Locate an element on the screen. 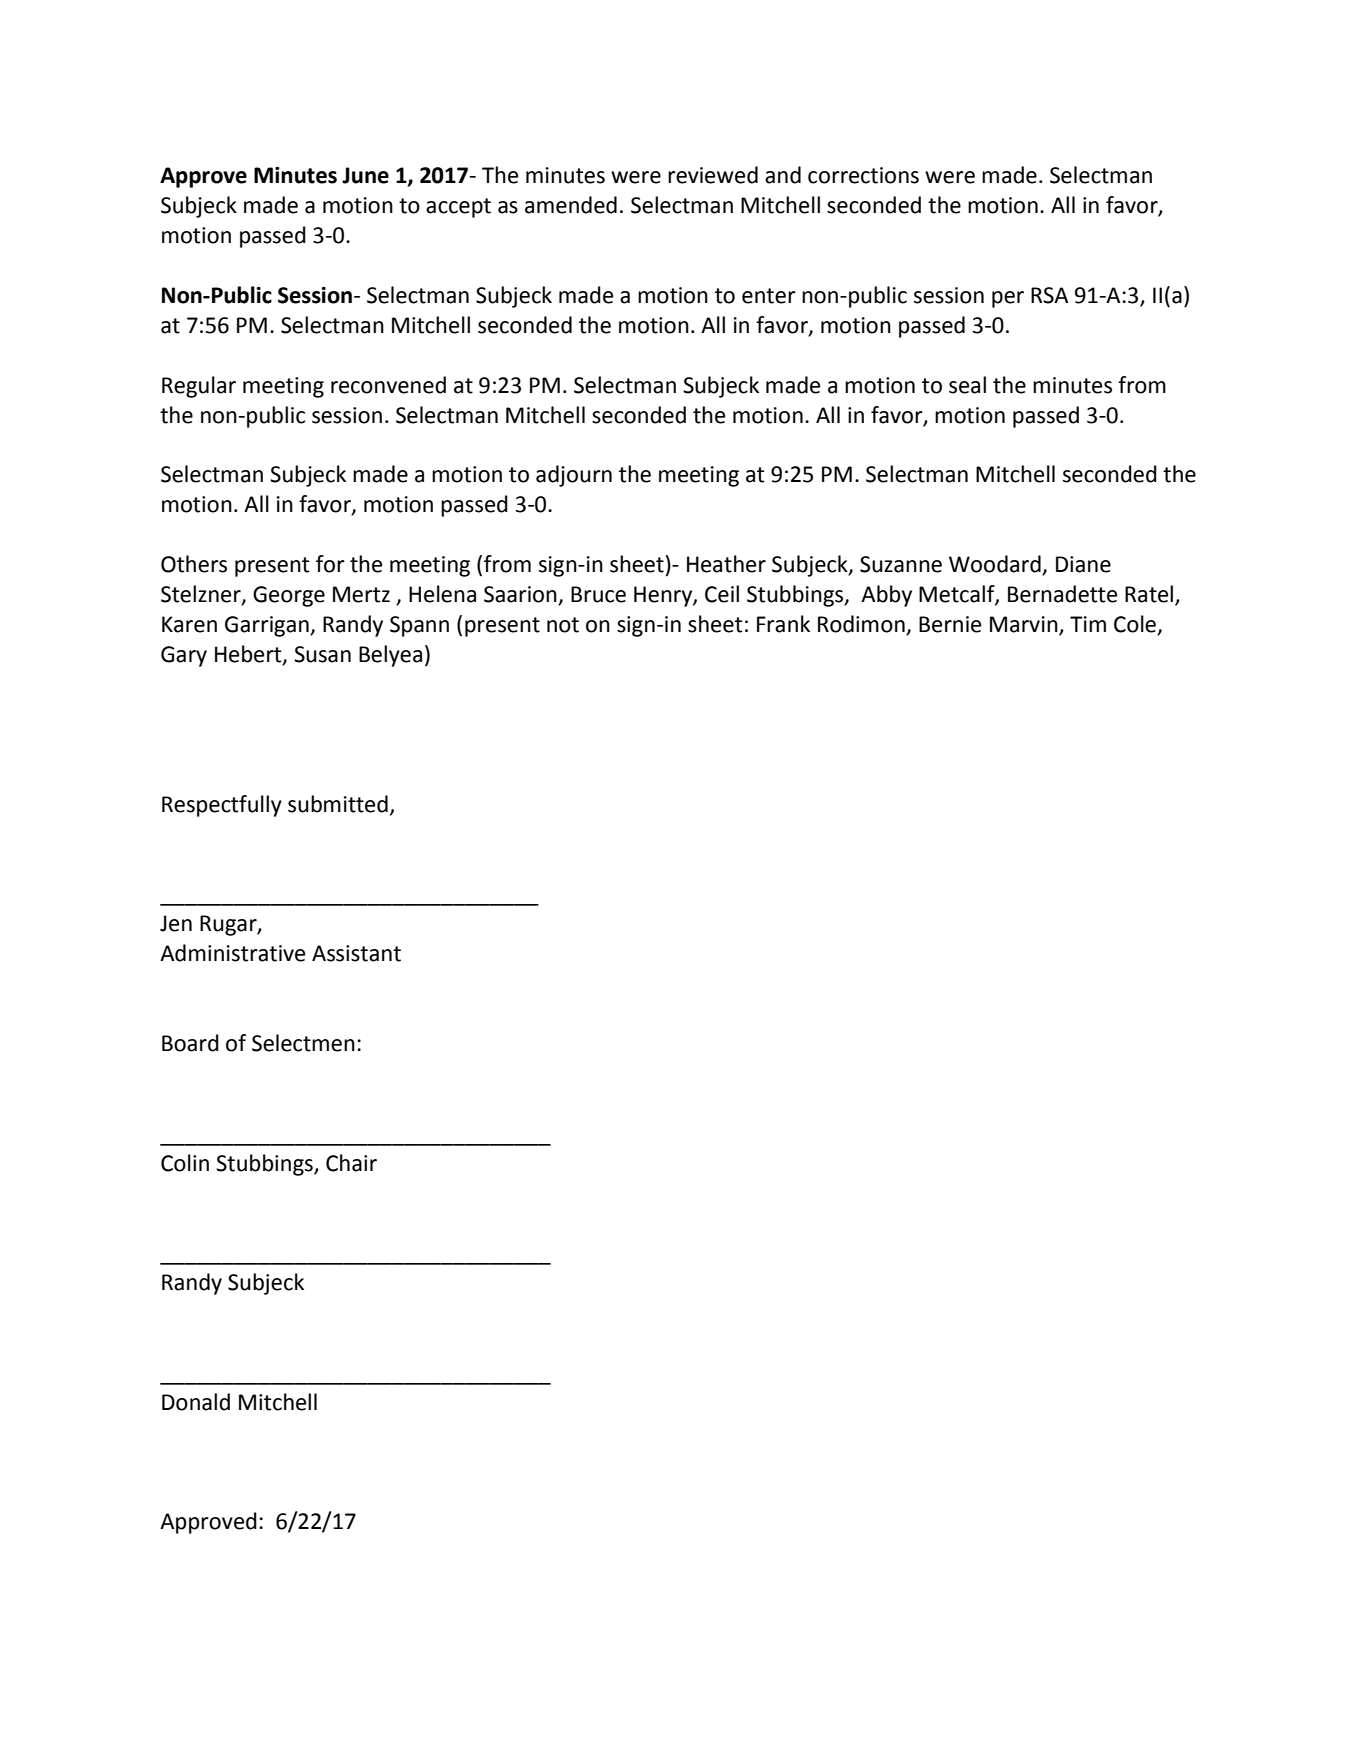  Board is located at coordinates (190, 1043).
